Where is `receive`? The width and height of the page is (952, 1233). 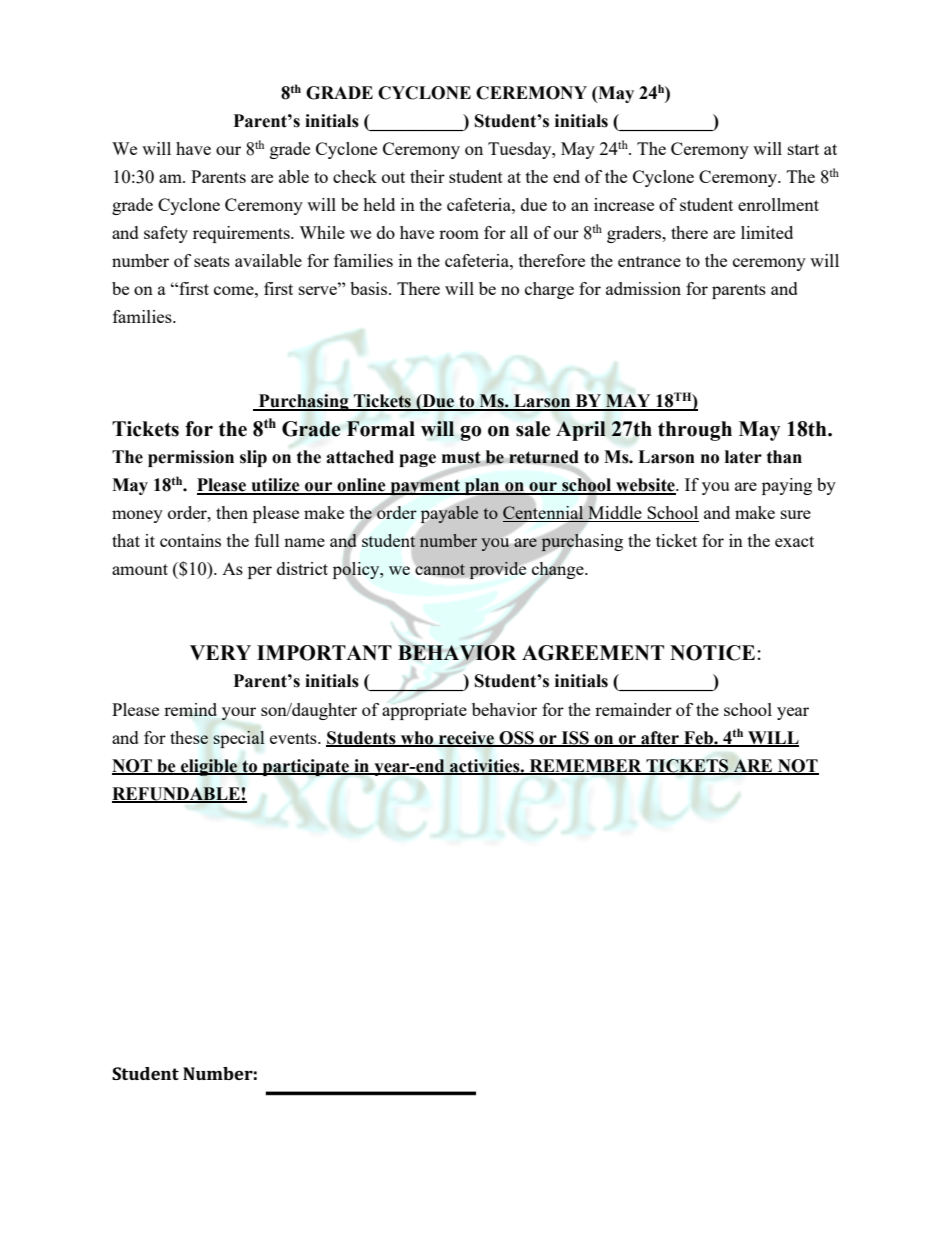
receive is located at coordinates (467, 738).
